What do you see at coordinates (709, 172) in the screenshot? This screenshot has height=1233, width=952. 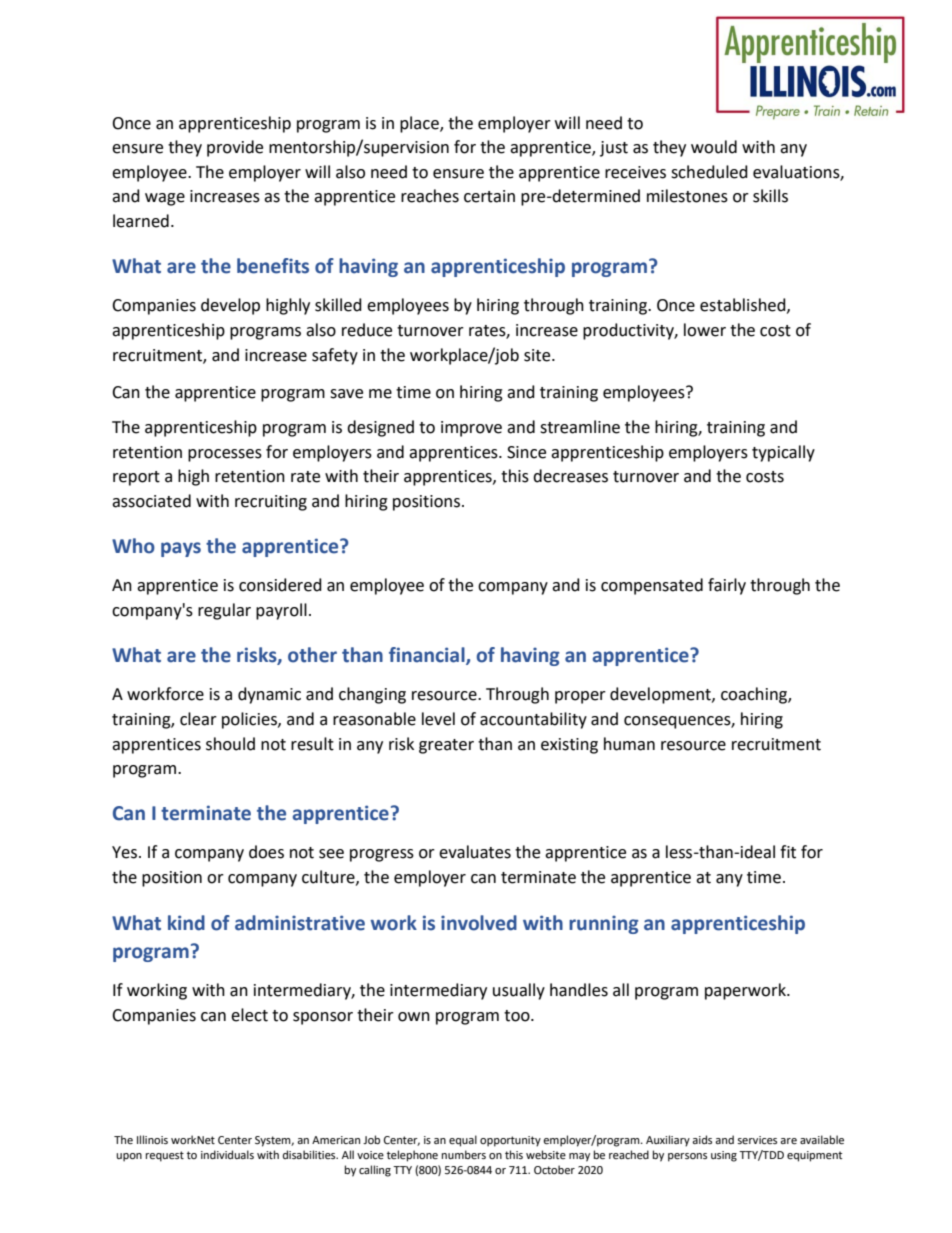 I see `scheduled` at bounding box center [709, 172].
